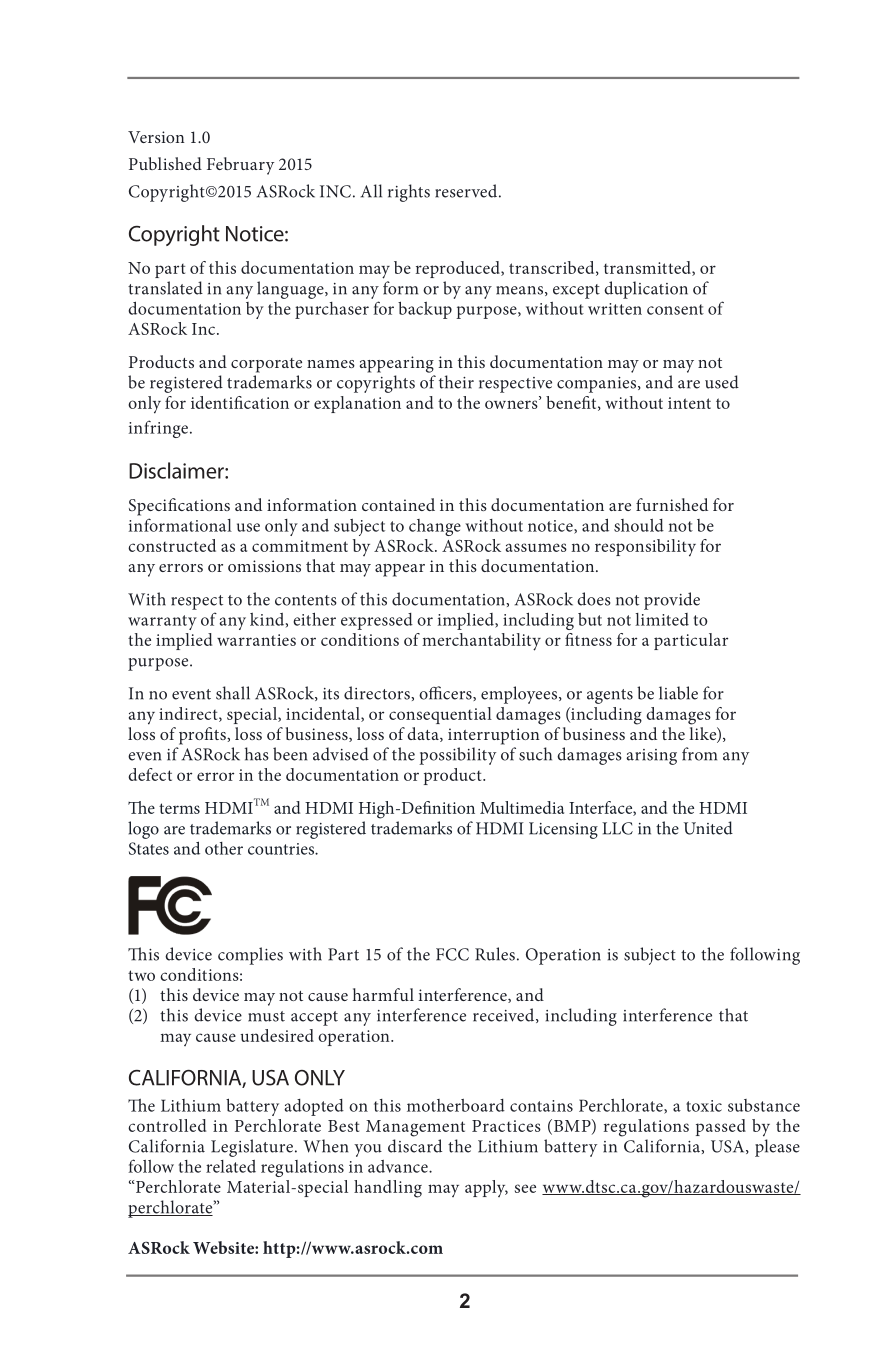  I want to click on identification, so click(240, 402).
